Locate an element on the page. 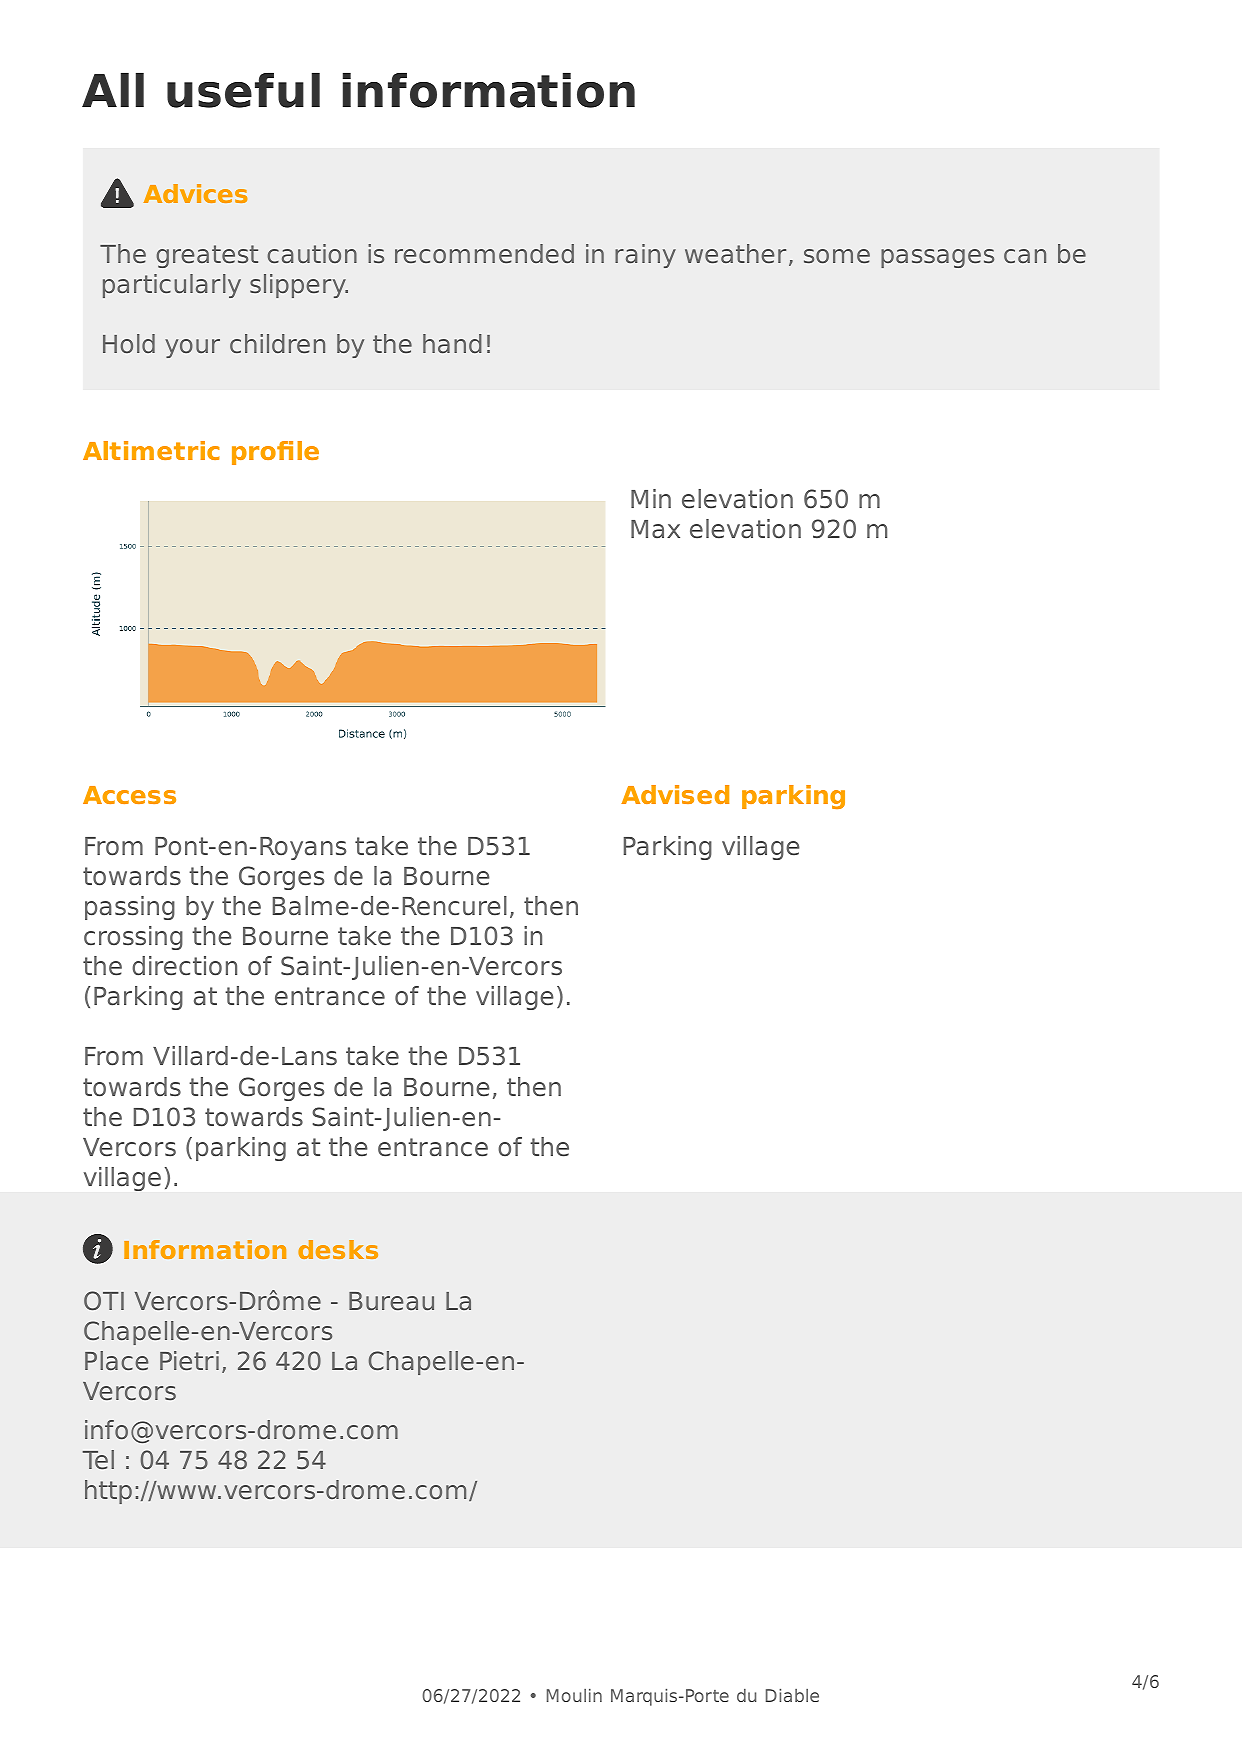 The image size is (1242, 1755). desks is located at coordinates (338, 1249).
